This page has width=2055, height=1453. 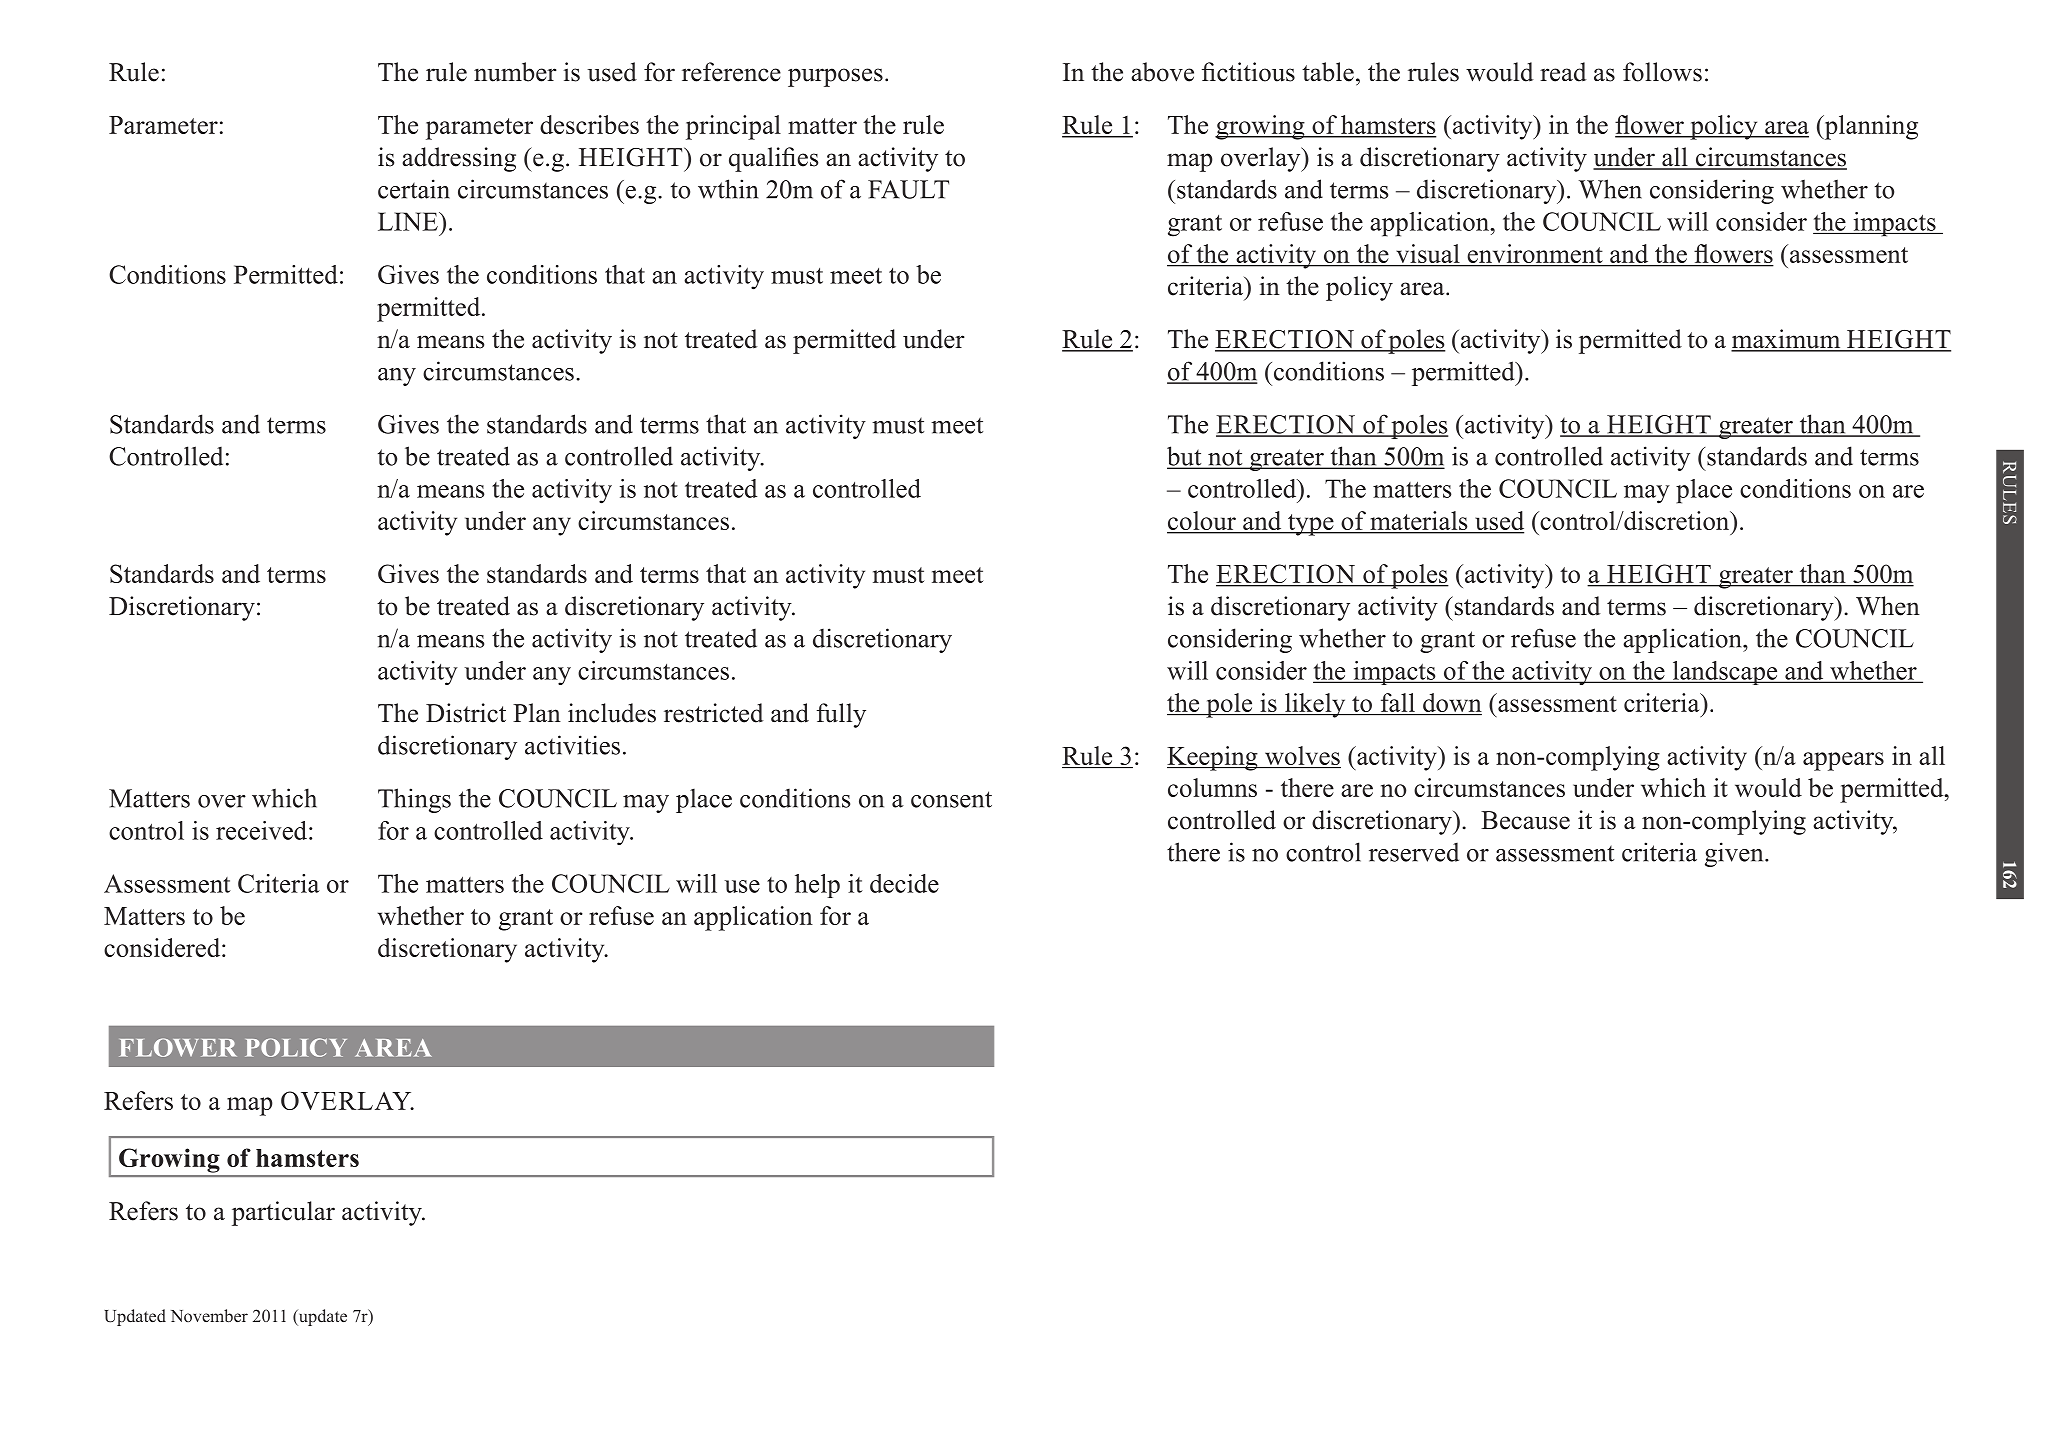 What do you see at coordinates (414, 800) in the page?
I see `Things` at bounding box center [414, 800].
